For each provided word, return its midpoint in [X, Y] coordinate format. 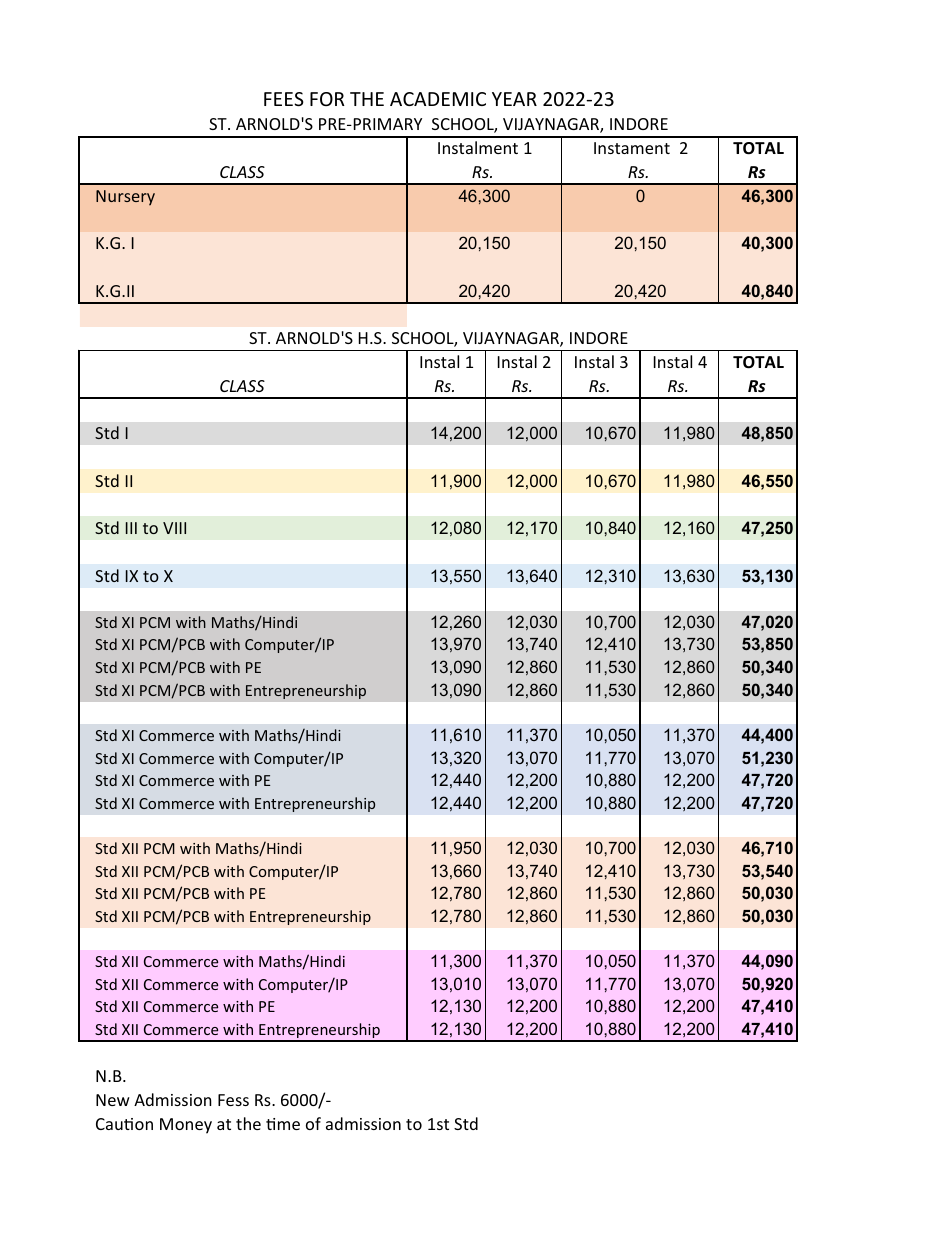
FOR [327, 99]
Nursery [125, 198]
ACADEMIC [438, 99]
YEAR [514, 99]
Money [186, 1126]
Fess [233, 1100]
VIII [174, 528]
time [283, 1124]
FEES [284, 99]
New [113, 1100]
